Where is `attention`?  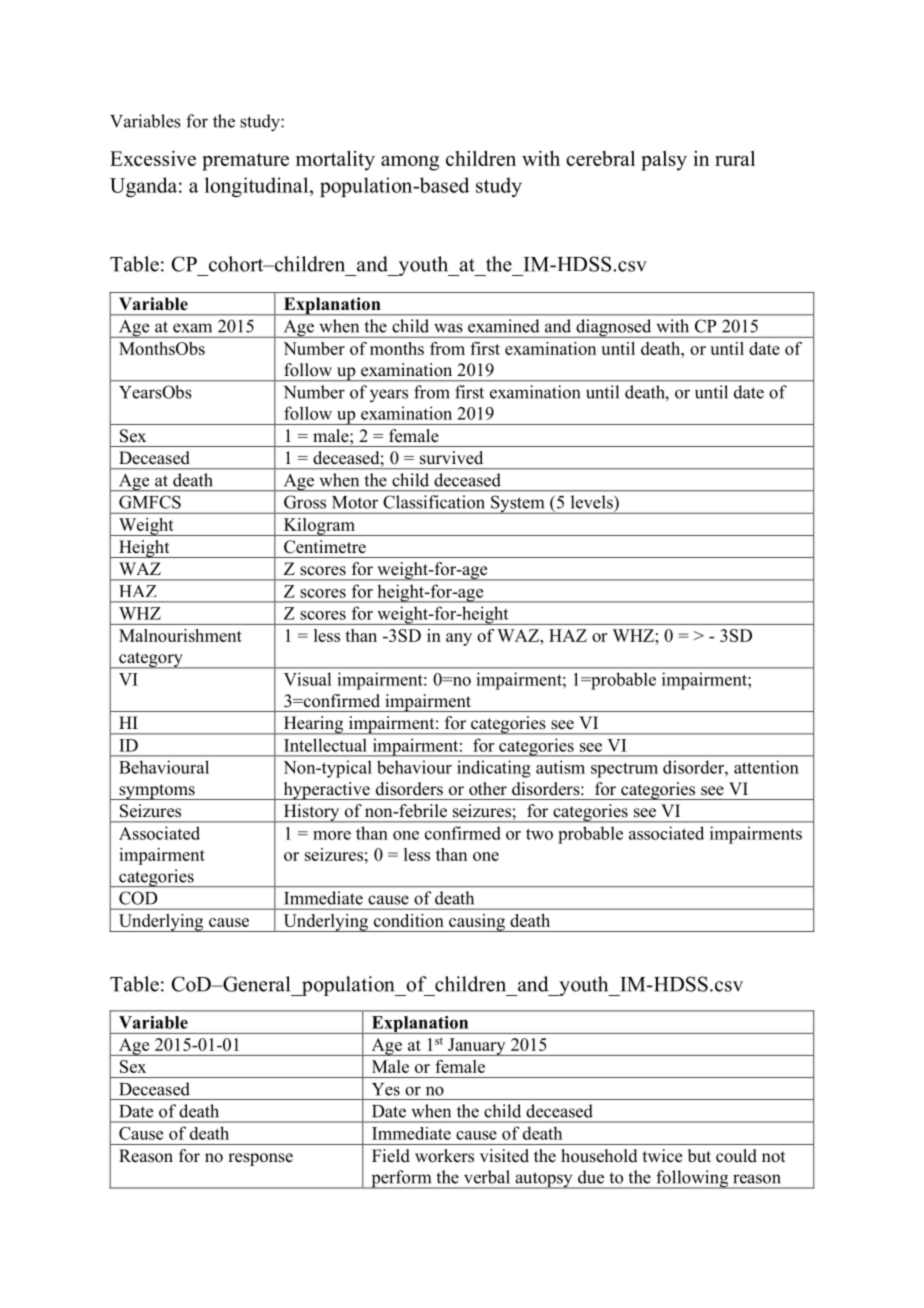 attention is located at coordinates (766, 767).
